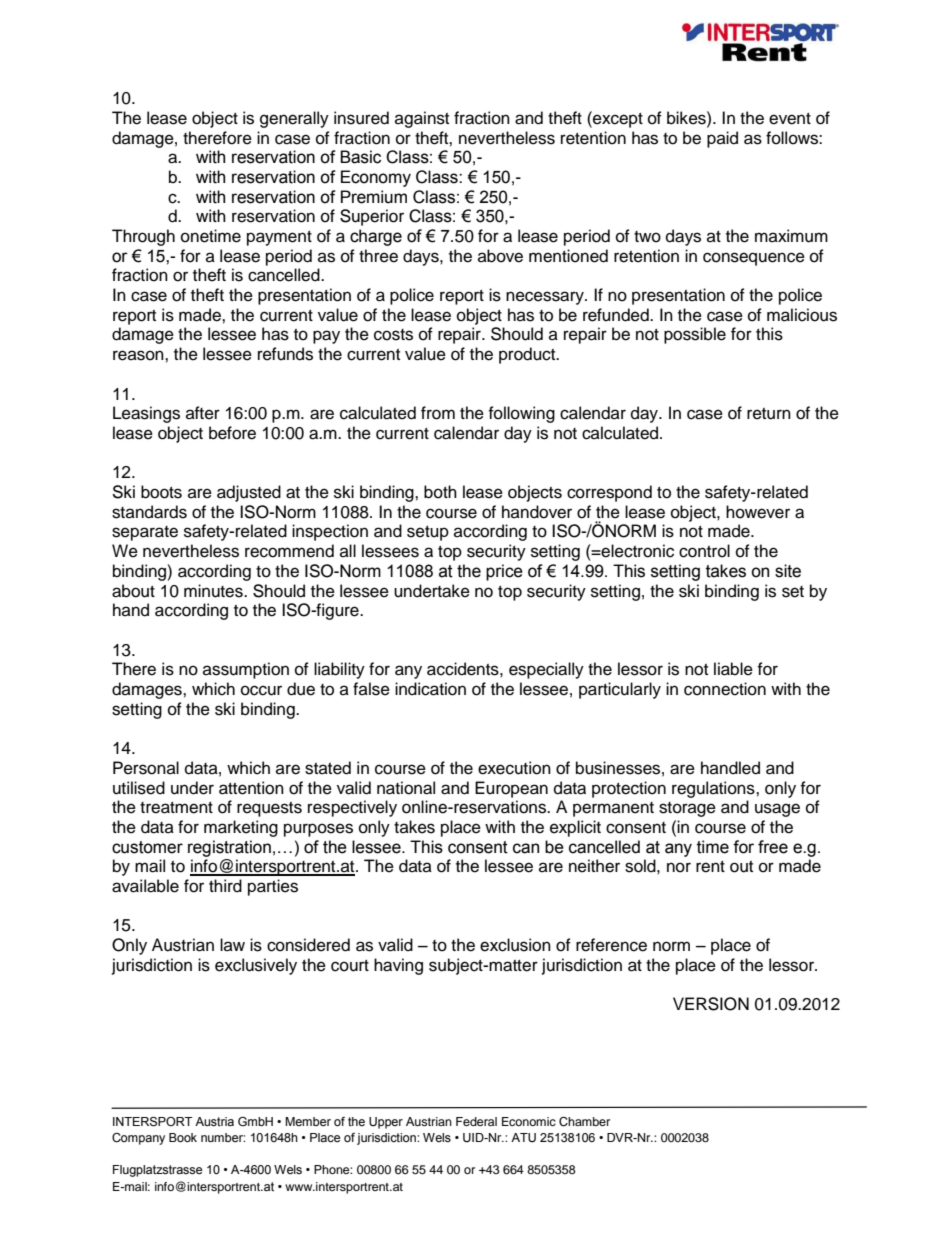  What do you see at coordinates (223, 1137) in the screenshot?
I see `number` at bounding box center [223, 1137].
